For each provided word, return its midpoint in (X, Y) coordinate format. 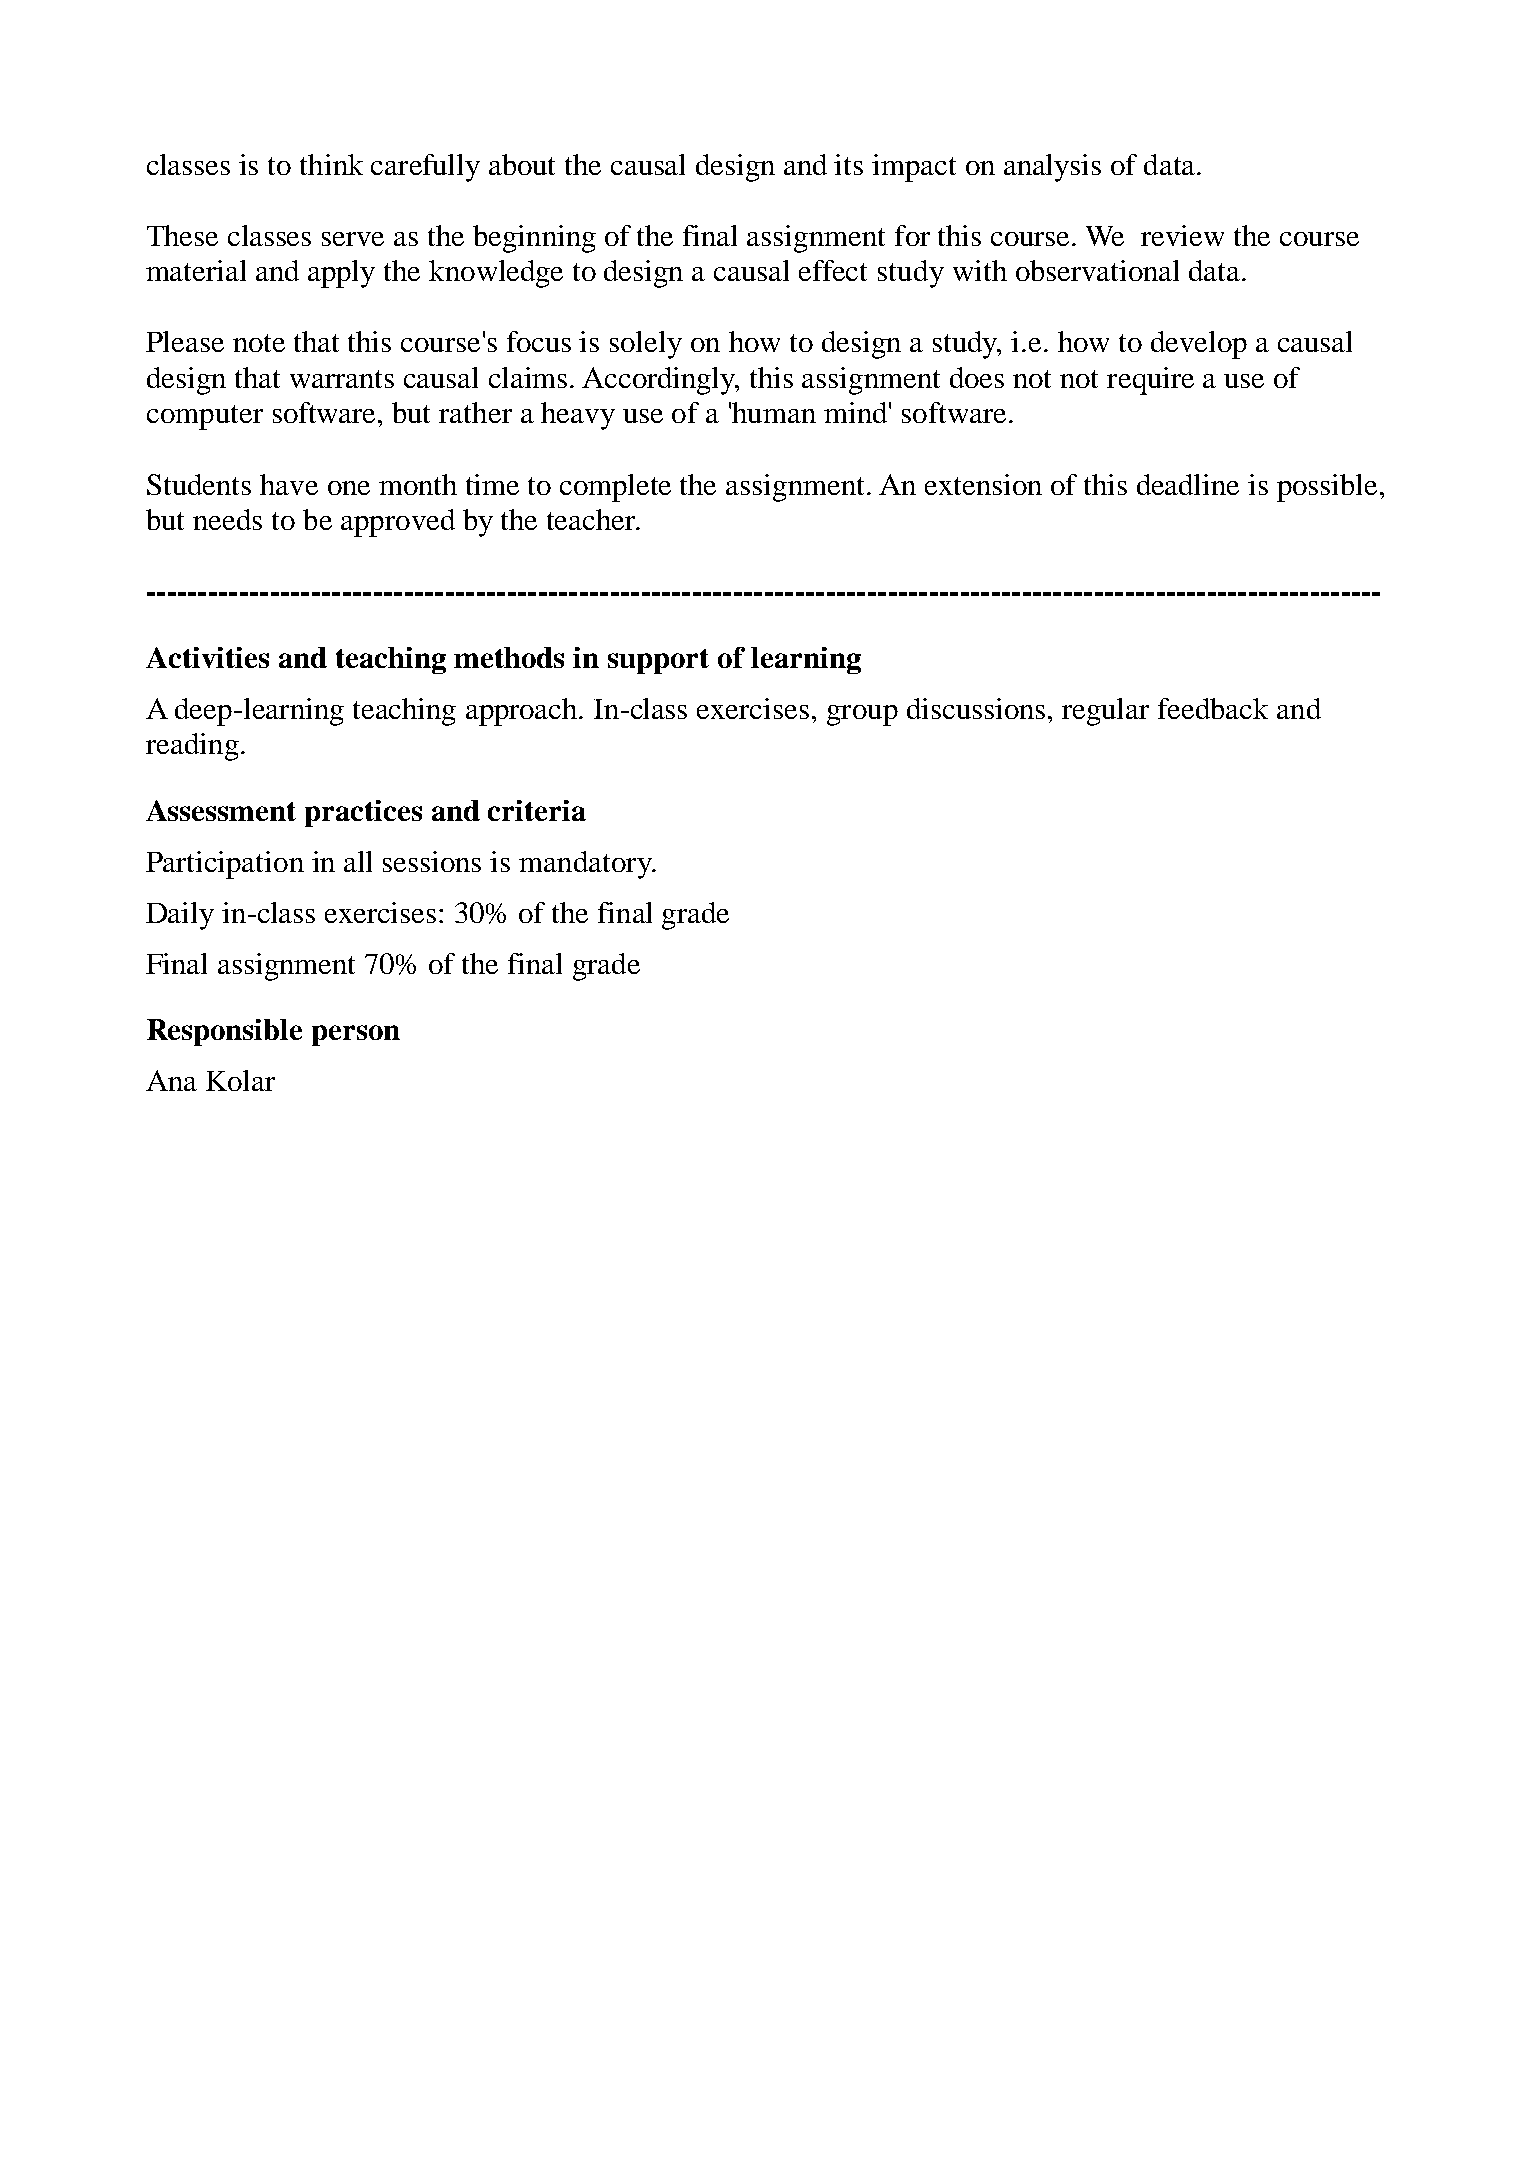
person (356, 1035)
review (1182, 235)
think (331, 164)
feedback (1213, 708)
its (848, 164)
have (289, 484)
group (862, 715)
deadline (1188, 484)
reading (192, 747)
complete (615, 488)
